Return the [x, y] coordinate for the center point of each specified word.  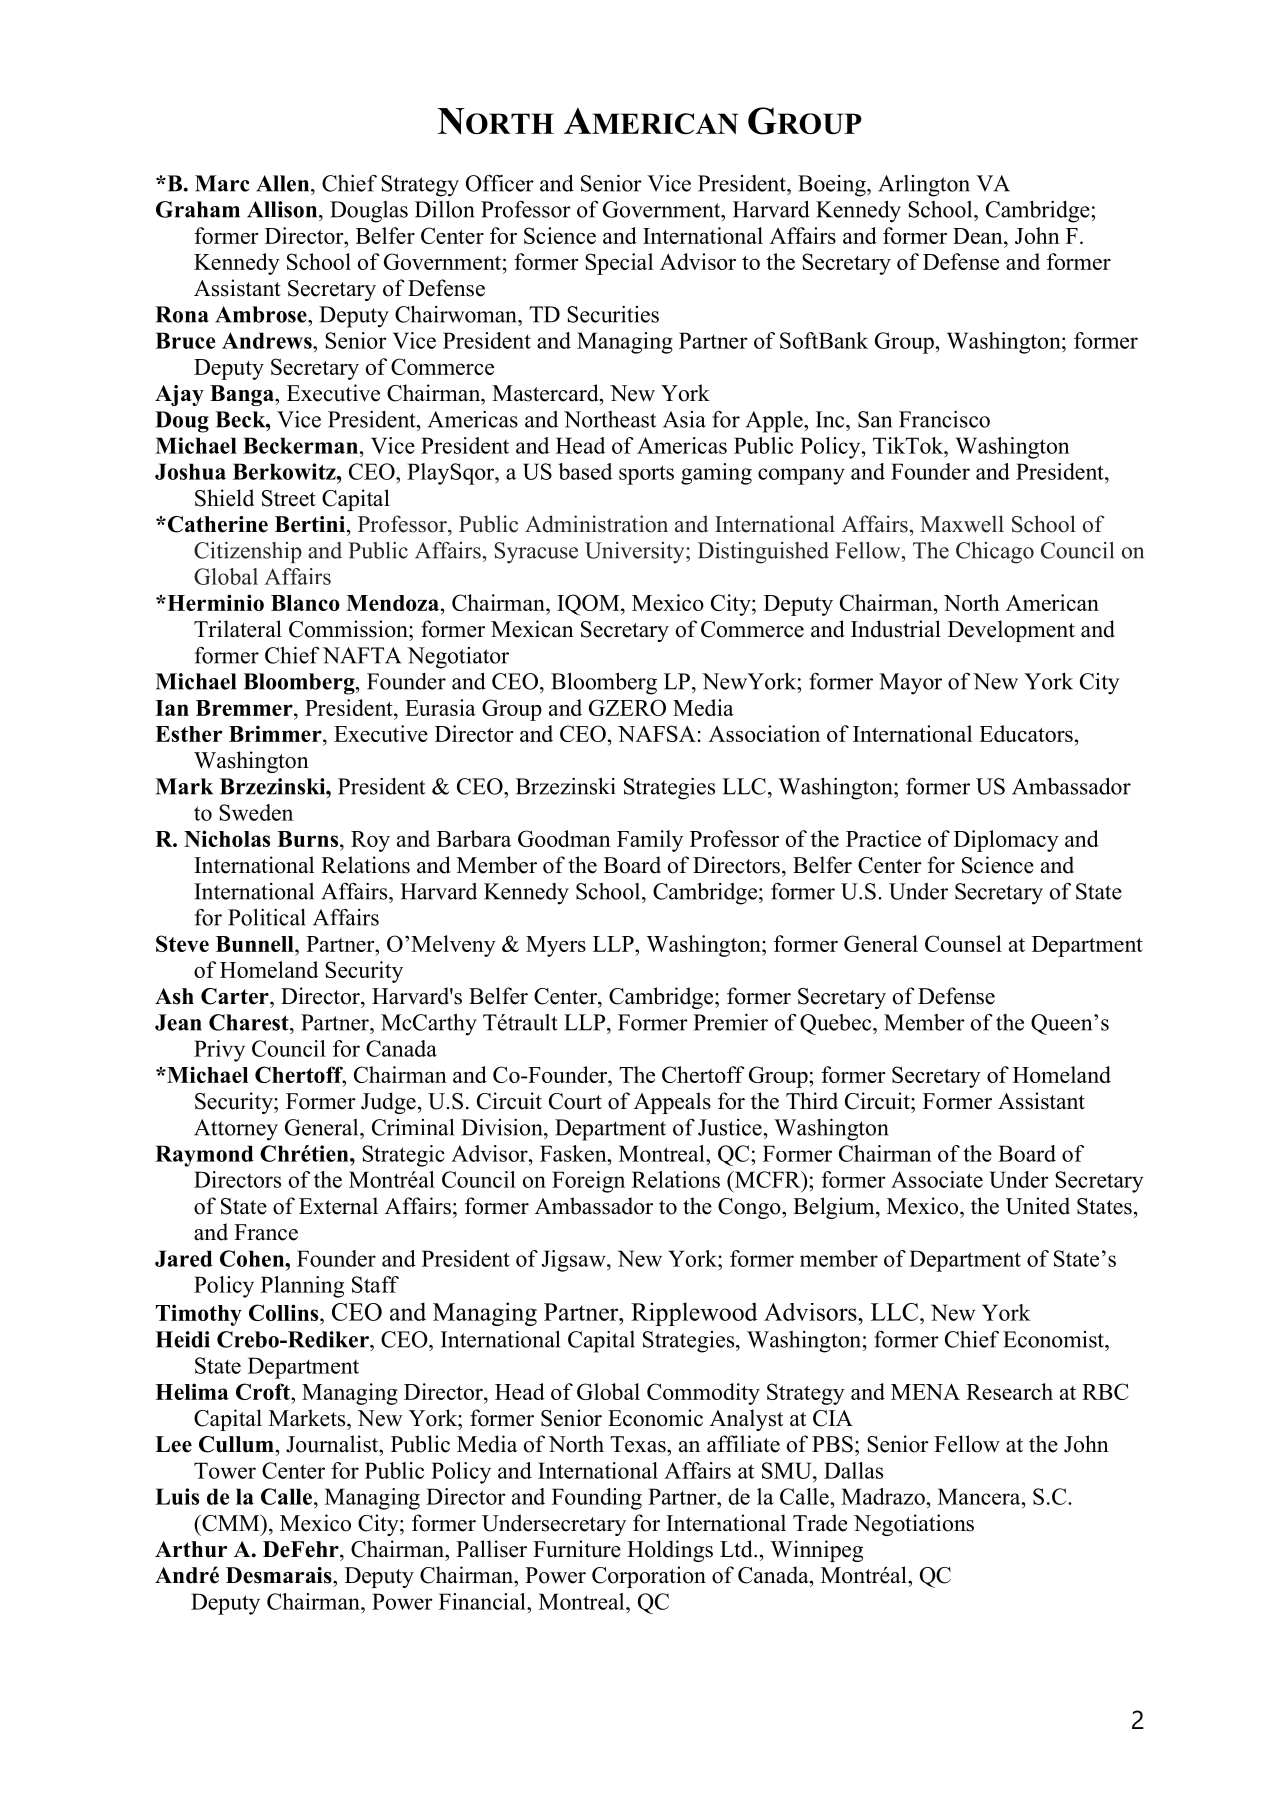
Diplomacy [1006, 841]
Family [650, 841]
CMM [231, 1523]
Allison [283, 209]
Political [267, 917]
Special [619, 264]
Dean [979, 236]
